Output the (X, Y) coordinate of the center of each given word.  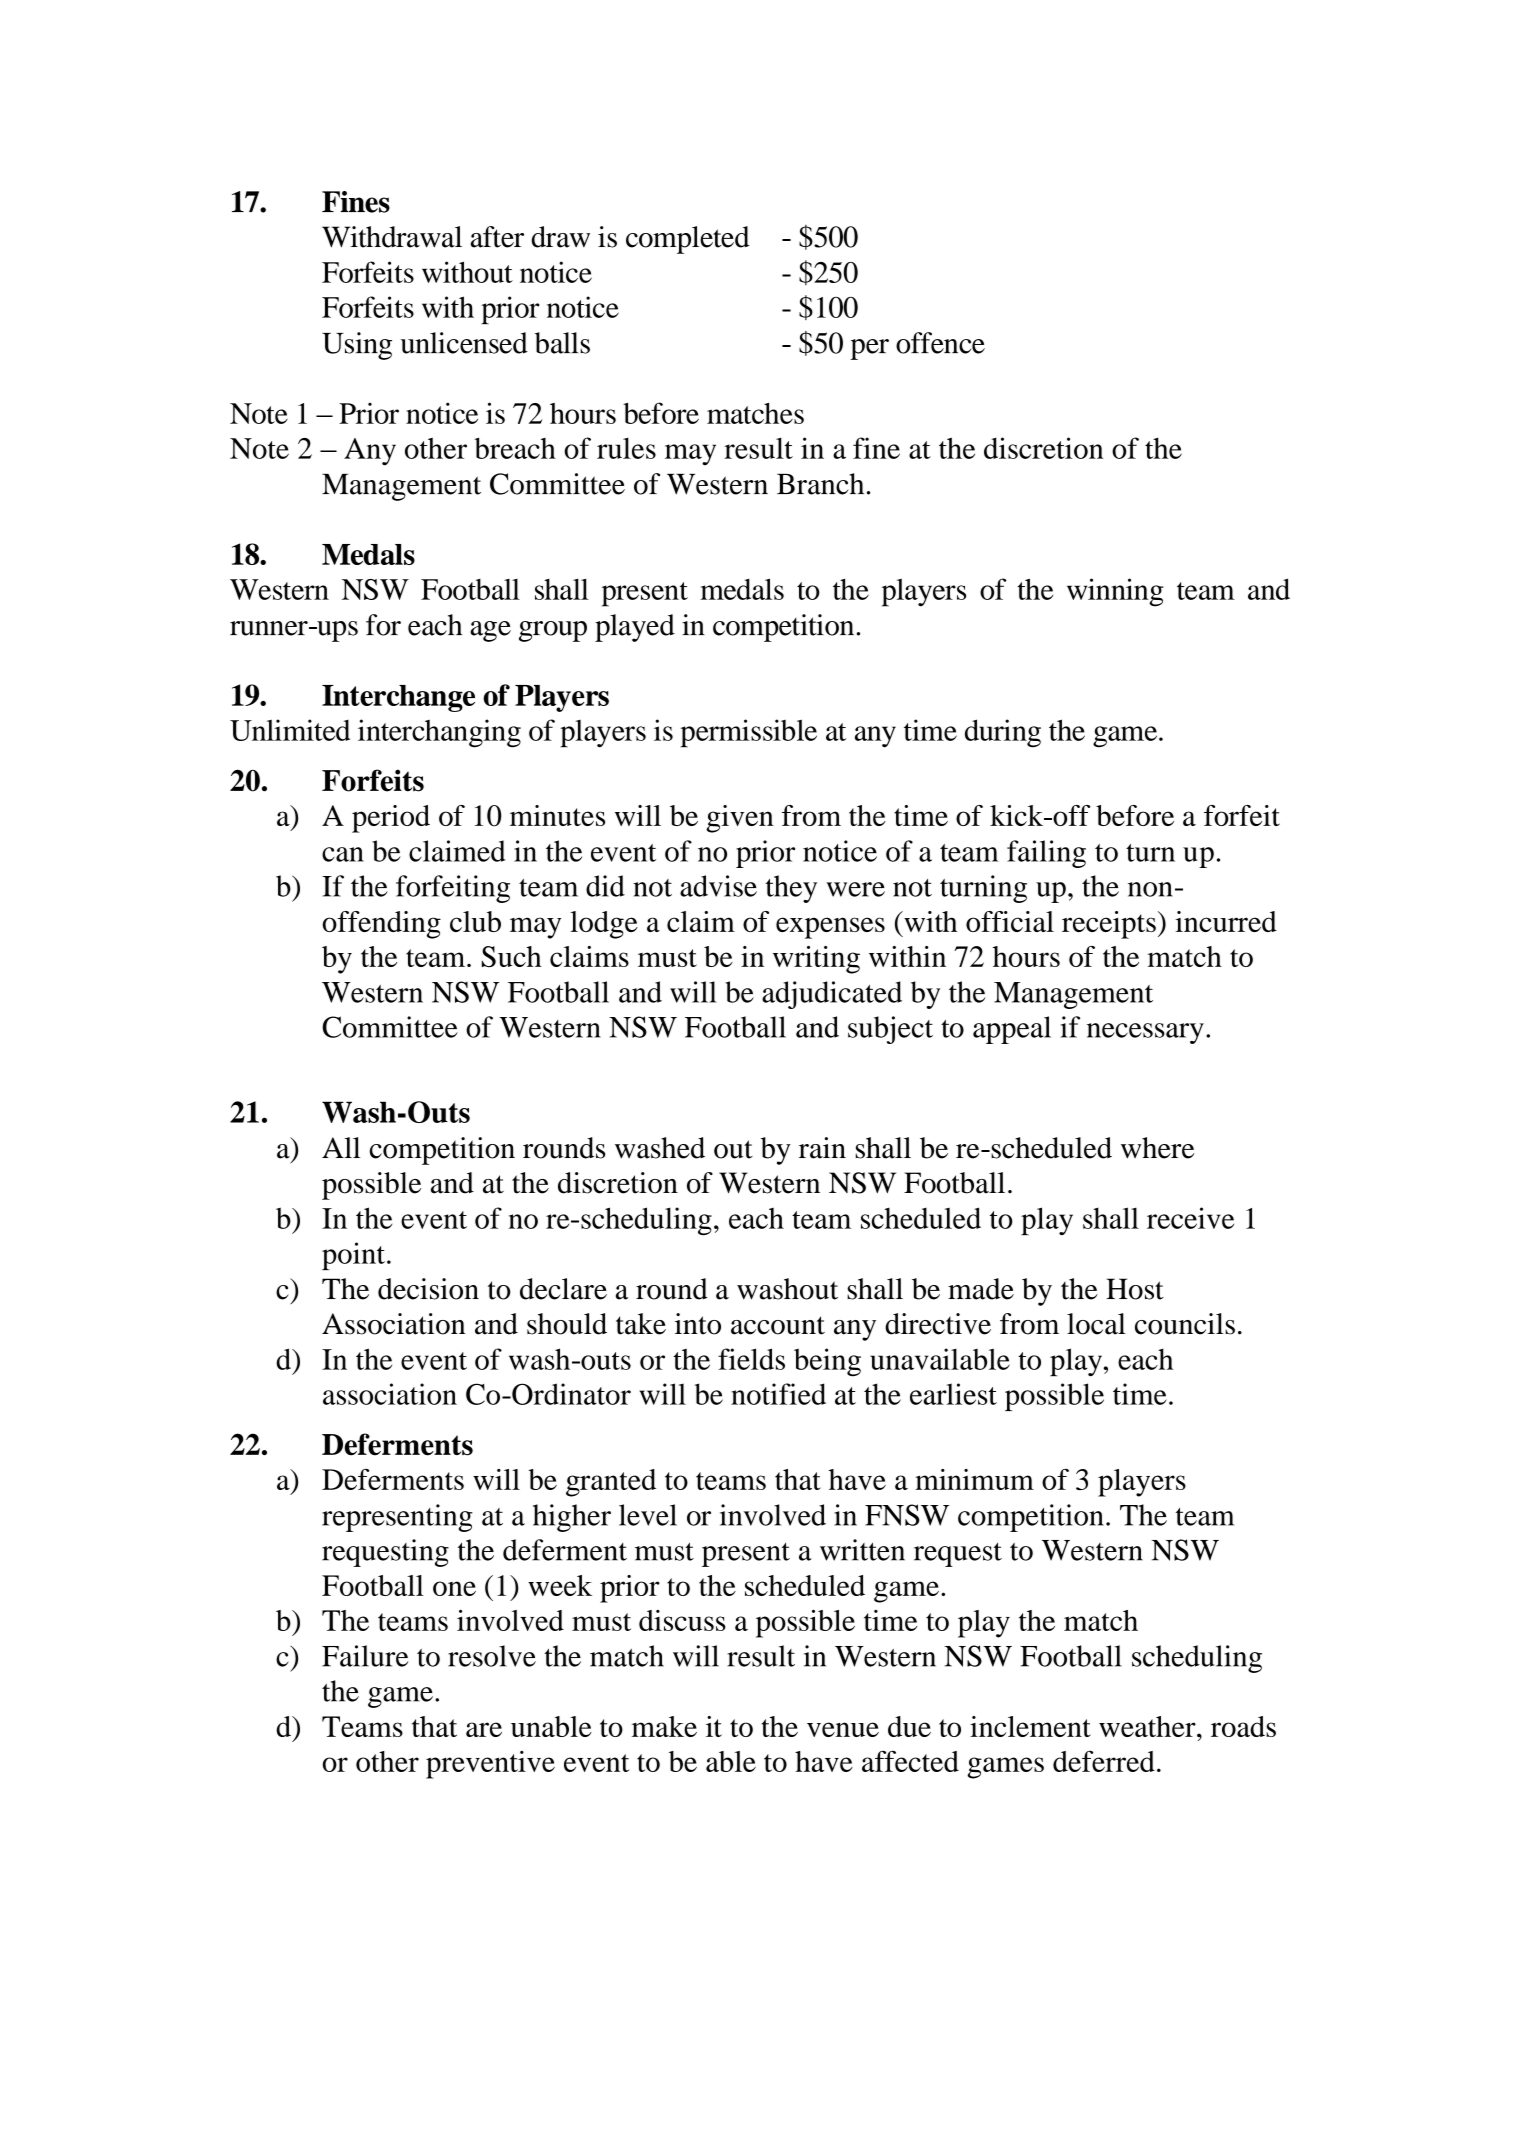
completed (688, 240)
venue (843, 1729)
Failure (365, 1656)
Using (357, 346)
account (778, 1325)
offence (940, 343)
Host (1135, 1289)
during (1003, 733)
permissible (748, 733)
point (353, 1256)
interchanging (439, 733)
